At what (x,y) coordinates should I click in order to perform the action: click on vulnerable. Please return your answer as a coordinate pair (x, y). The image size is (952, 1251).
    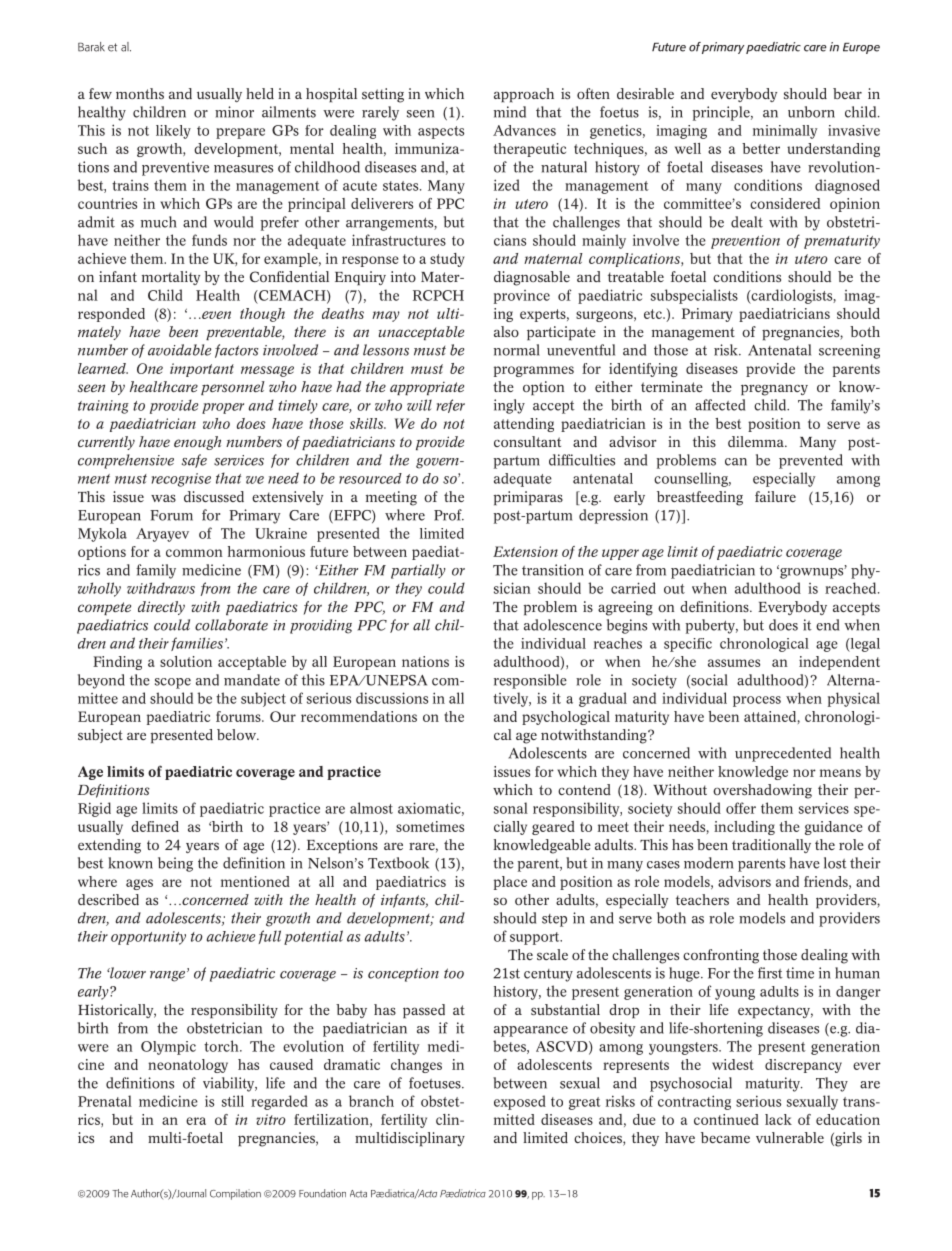
    Looking at the image, I should click on (790, 1137).
